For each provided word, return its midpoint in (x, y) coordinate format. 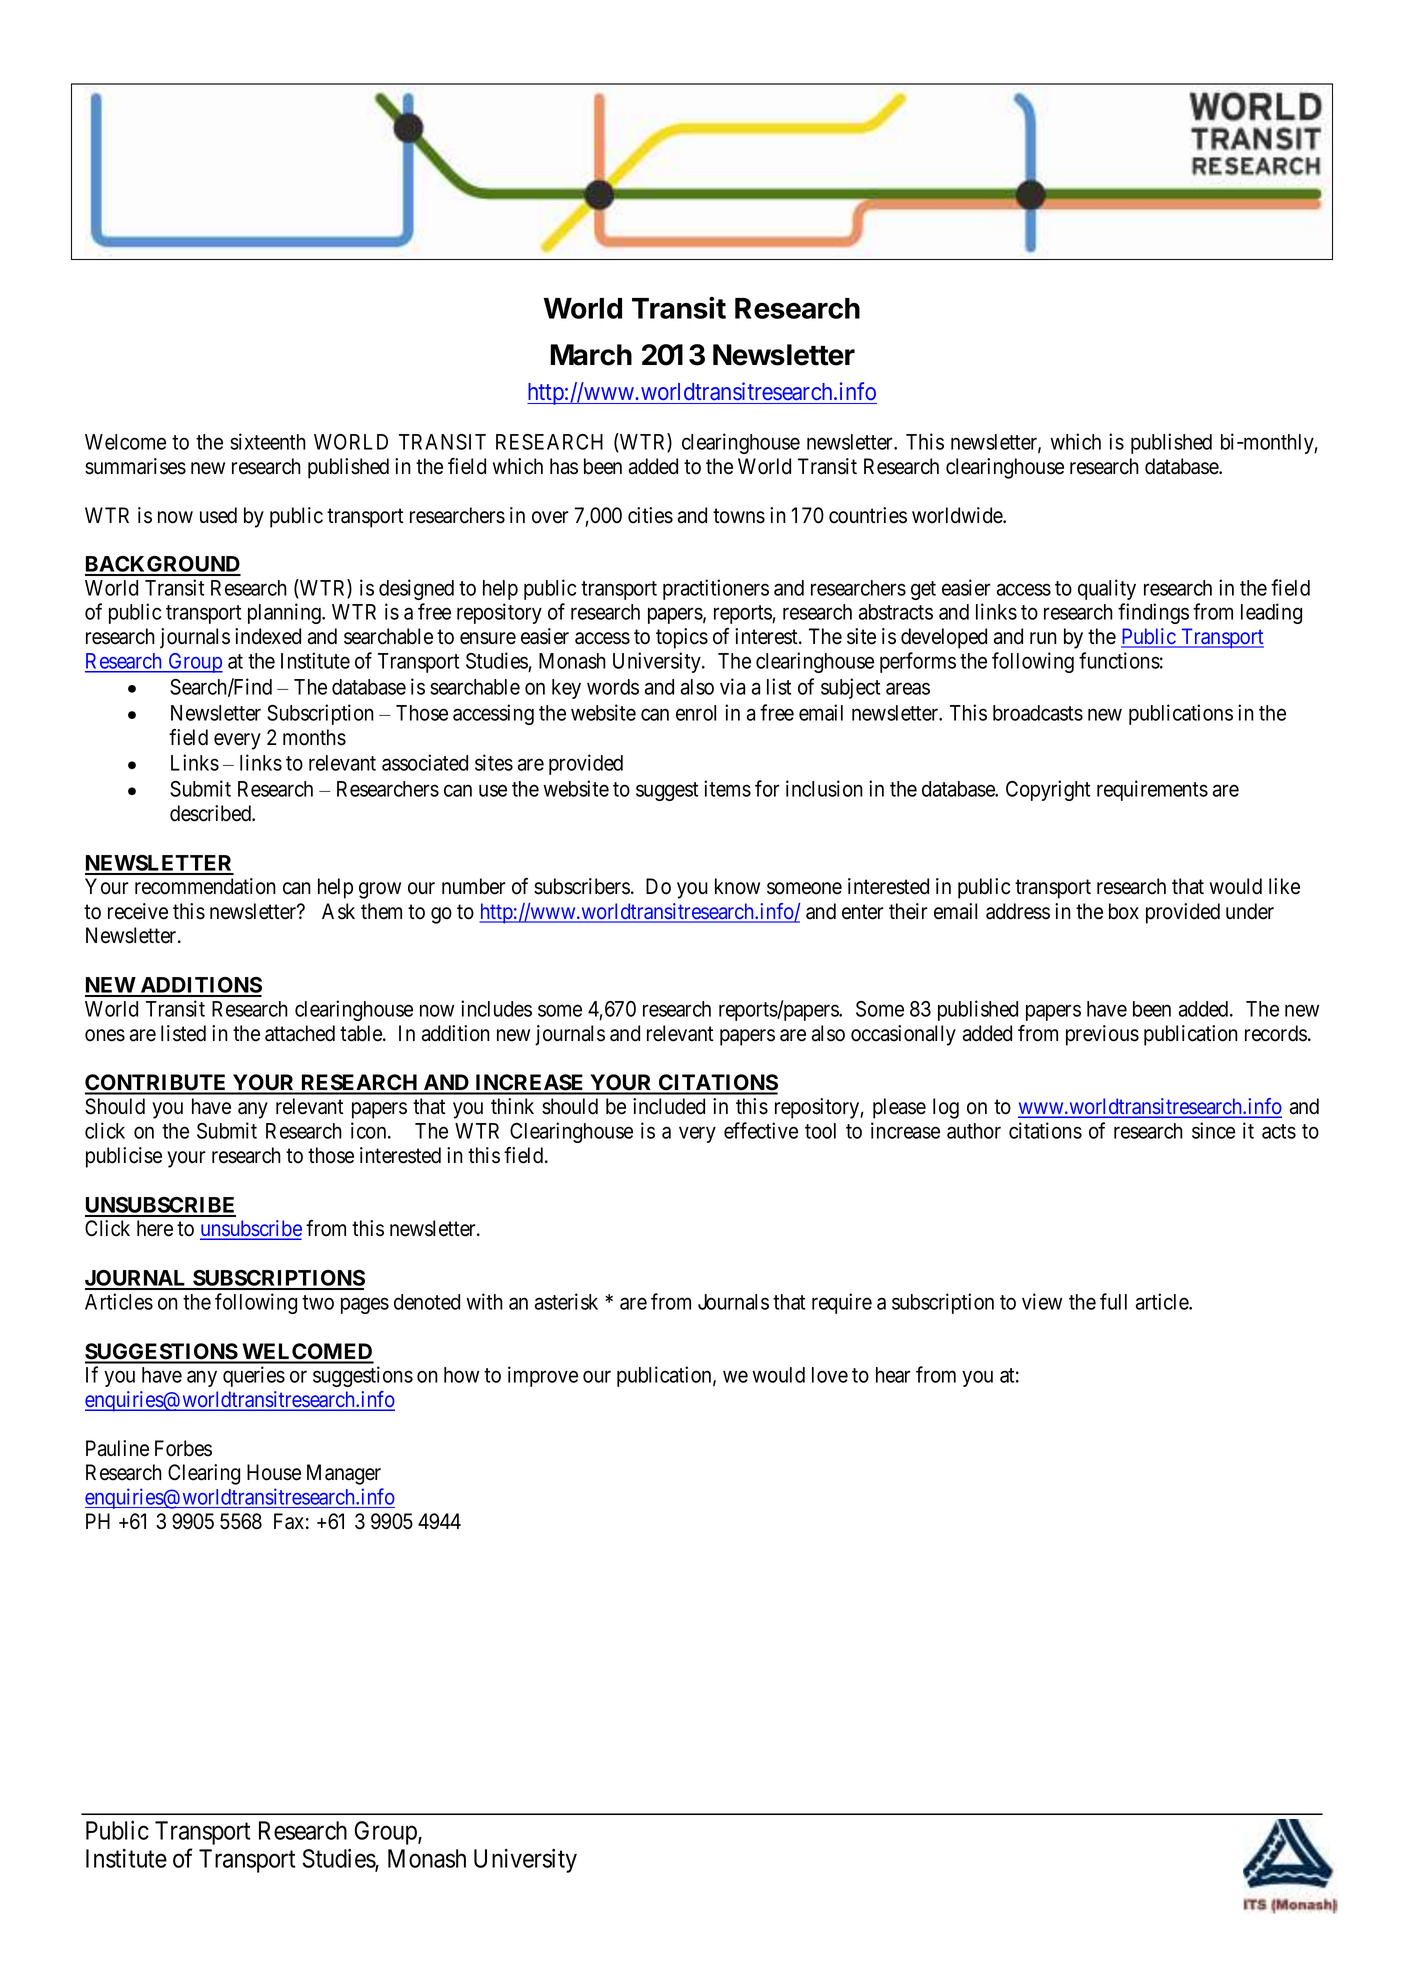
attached (300, 1033)
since (1213, 1130)
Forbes (183, 1448)
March (591, 355)
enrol (696, 713)
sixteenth (268, 441)
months (314, 737)
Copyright (1048, 790)
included (669, 1106)
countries (868, 515)
